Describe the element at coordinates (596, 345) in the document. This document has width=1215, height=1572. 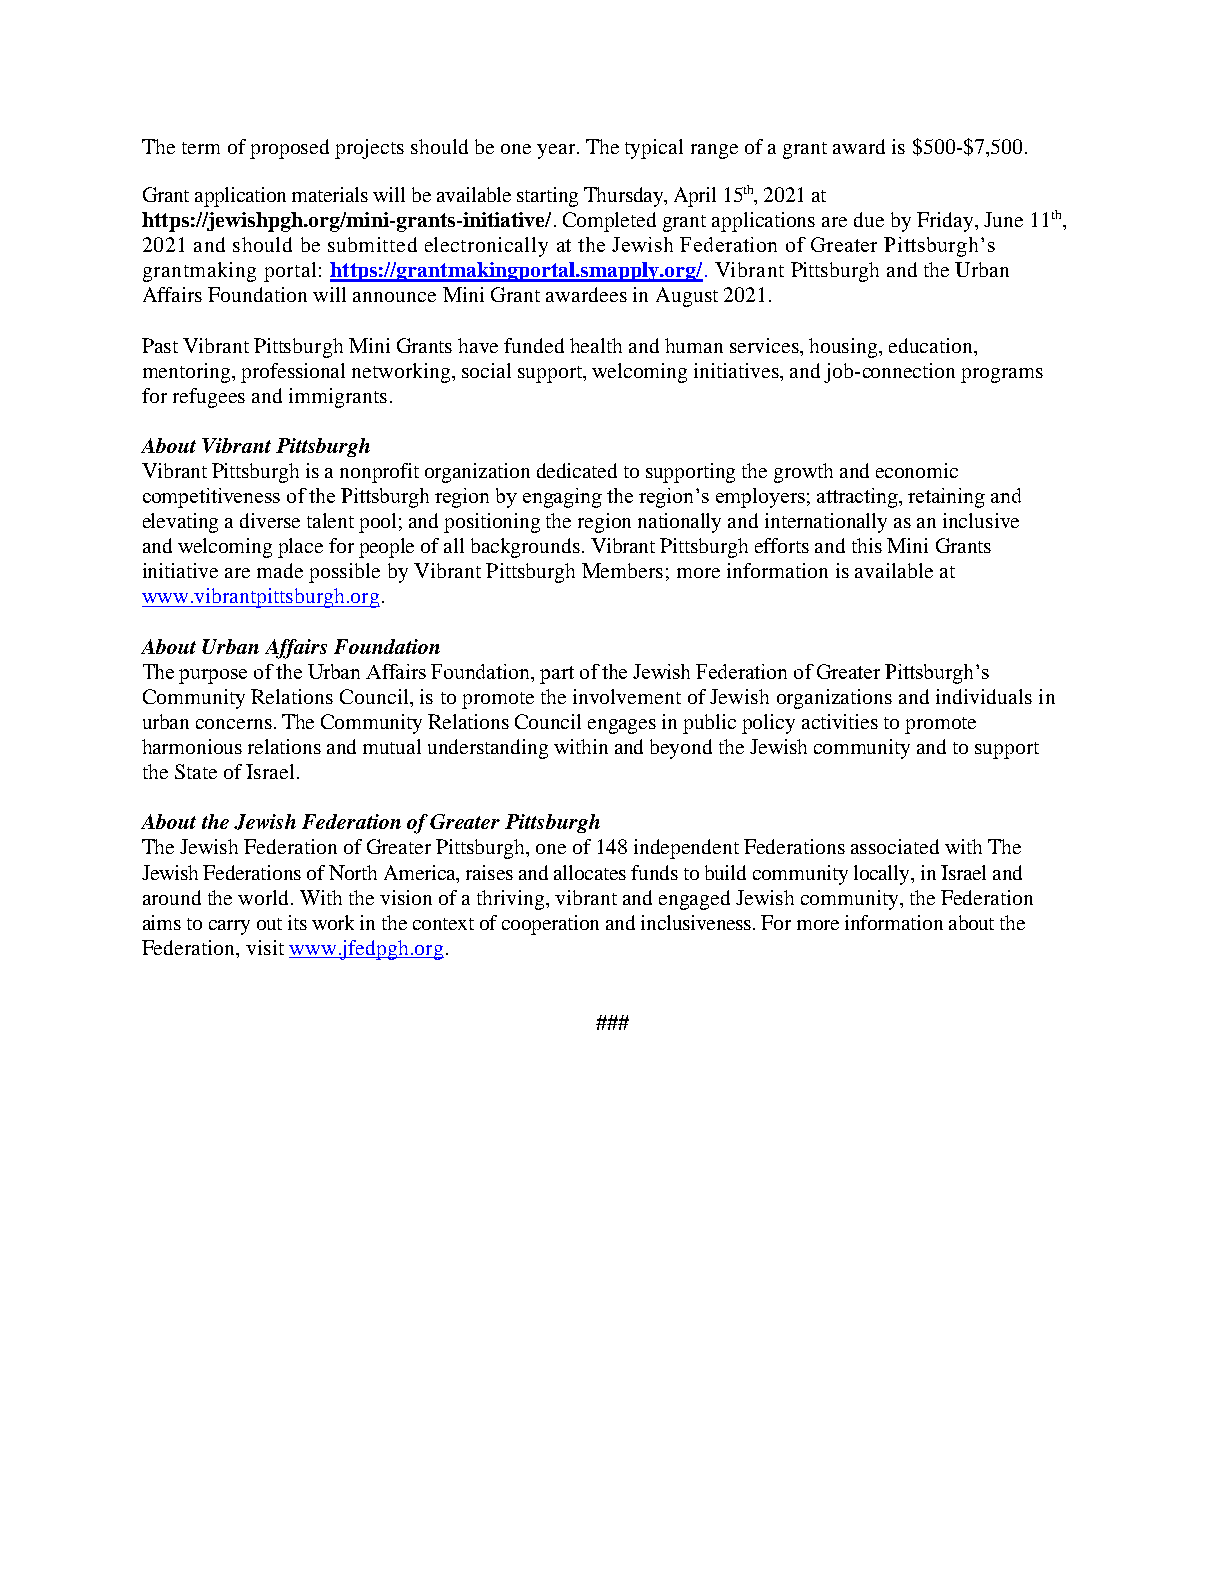
I see `health` at that location.
